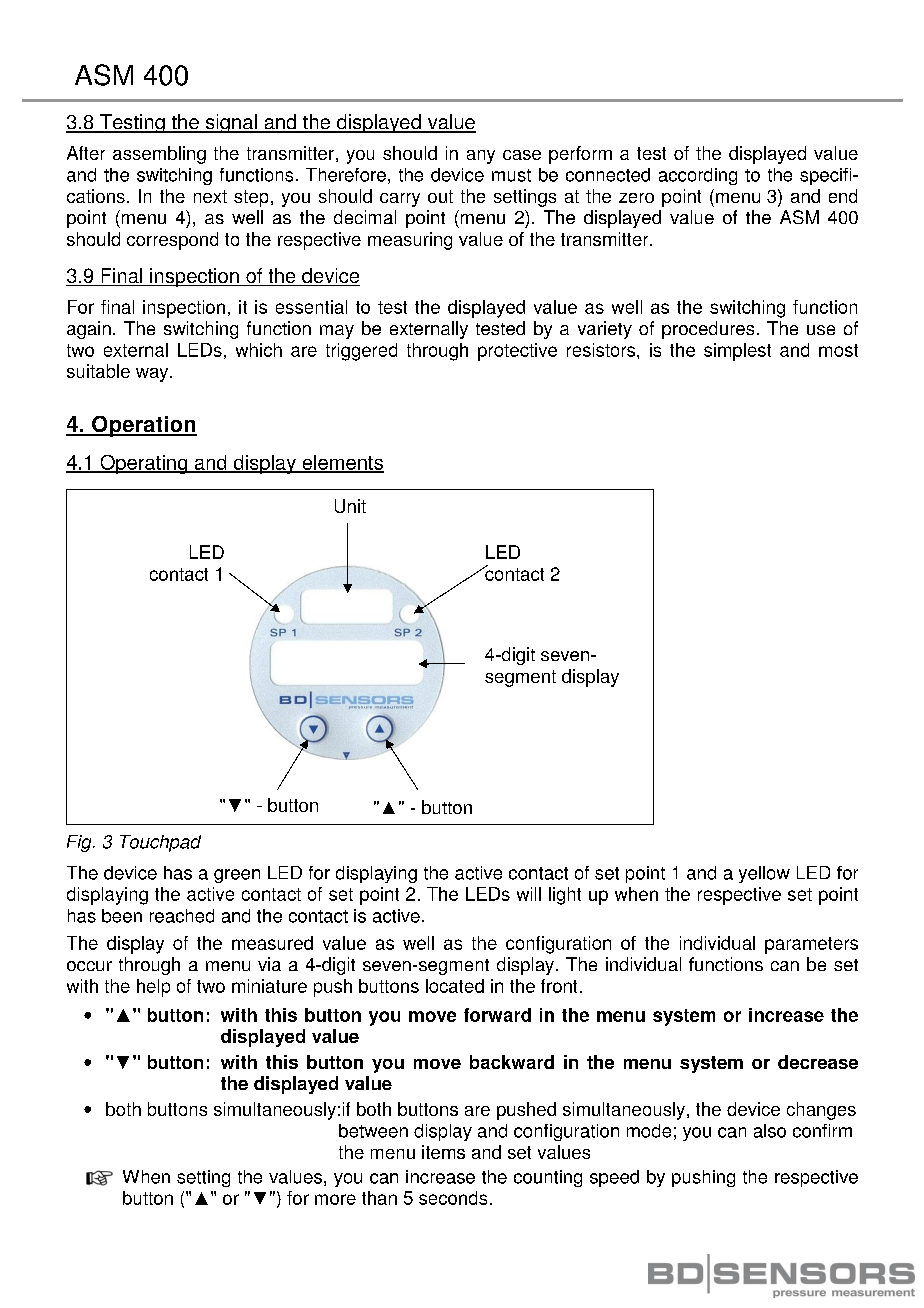 The width and height of the page is (924, 1308). I want to click on green, so click(237, 876).
